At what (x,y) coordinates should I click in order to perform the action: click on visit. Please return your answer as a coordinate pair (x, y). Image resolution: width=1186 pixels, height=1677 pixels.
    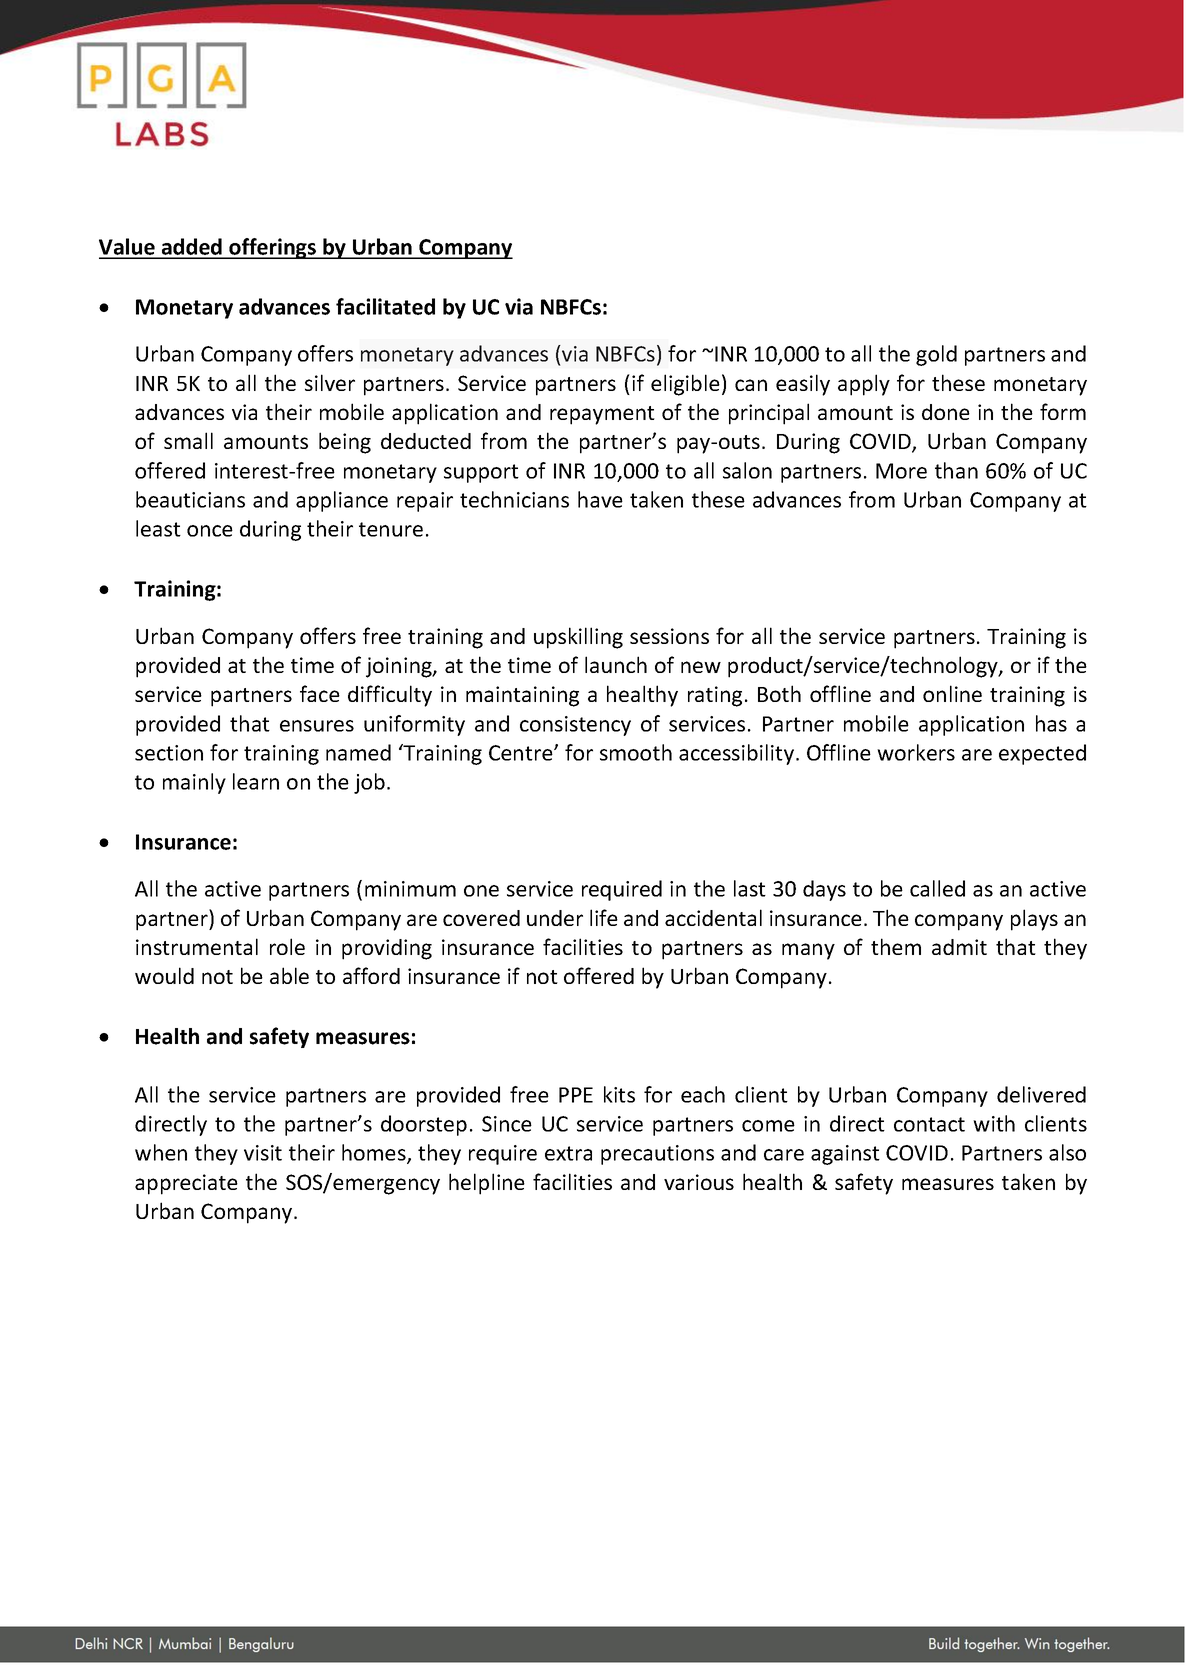
    Looking at the image, I should click on (263, 1153).
